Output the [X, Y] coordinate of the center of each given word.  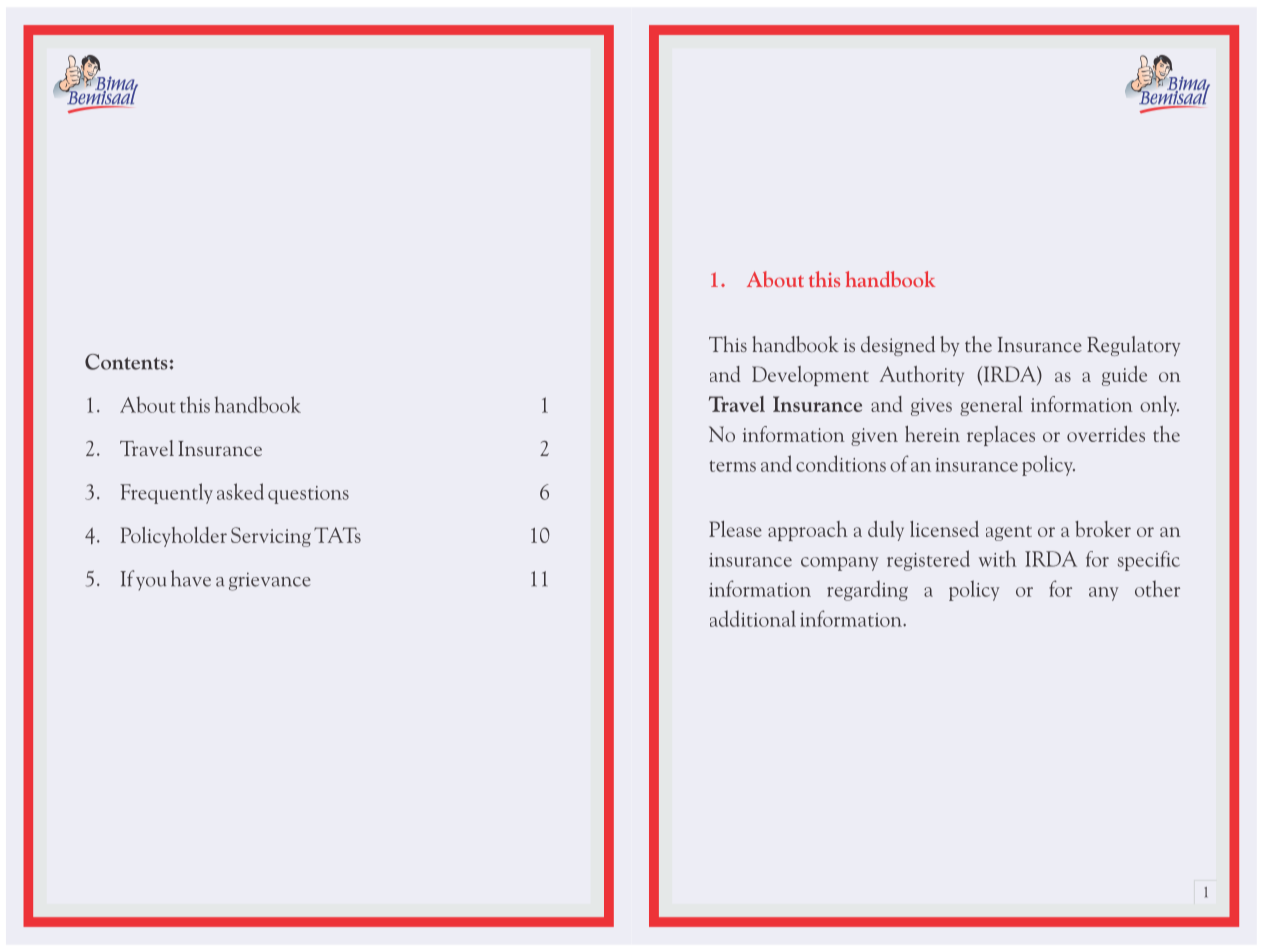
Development [810, 376]
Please [735, 529]
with [998, 558]
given [874, 437]
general [991, 406]
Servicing [271, 537]
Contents [127, 362]
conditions [841, 463]
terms [733, 466]
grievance [270, 581]
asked [240, 491]
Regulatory [1133, 346]
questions [308, 495]
